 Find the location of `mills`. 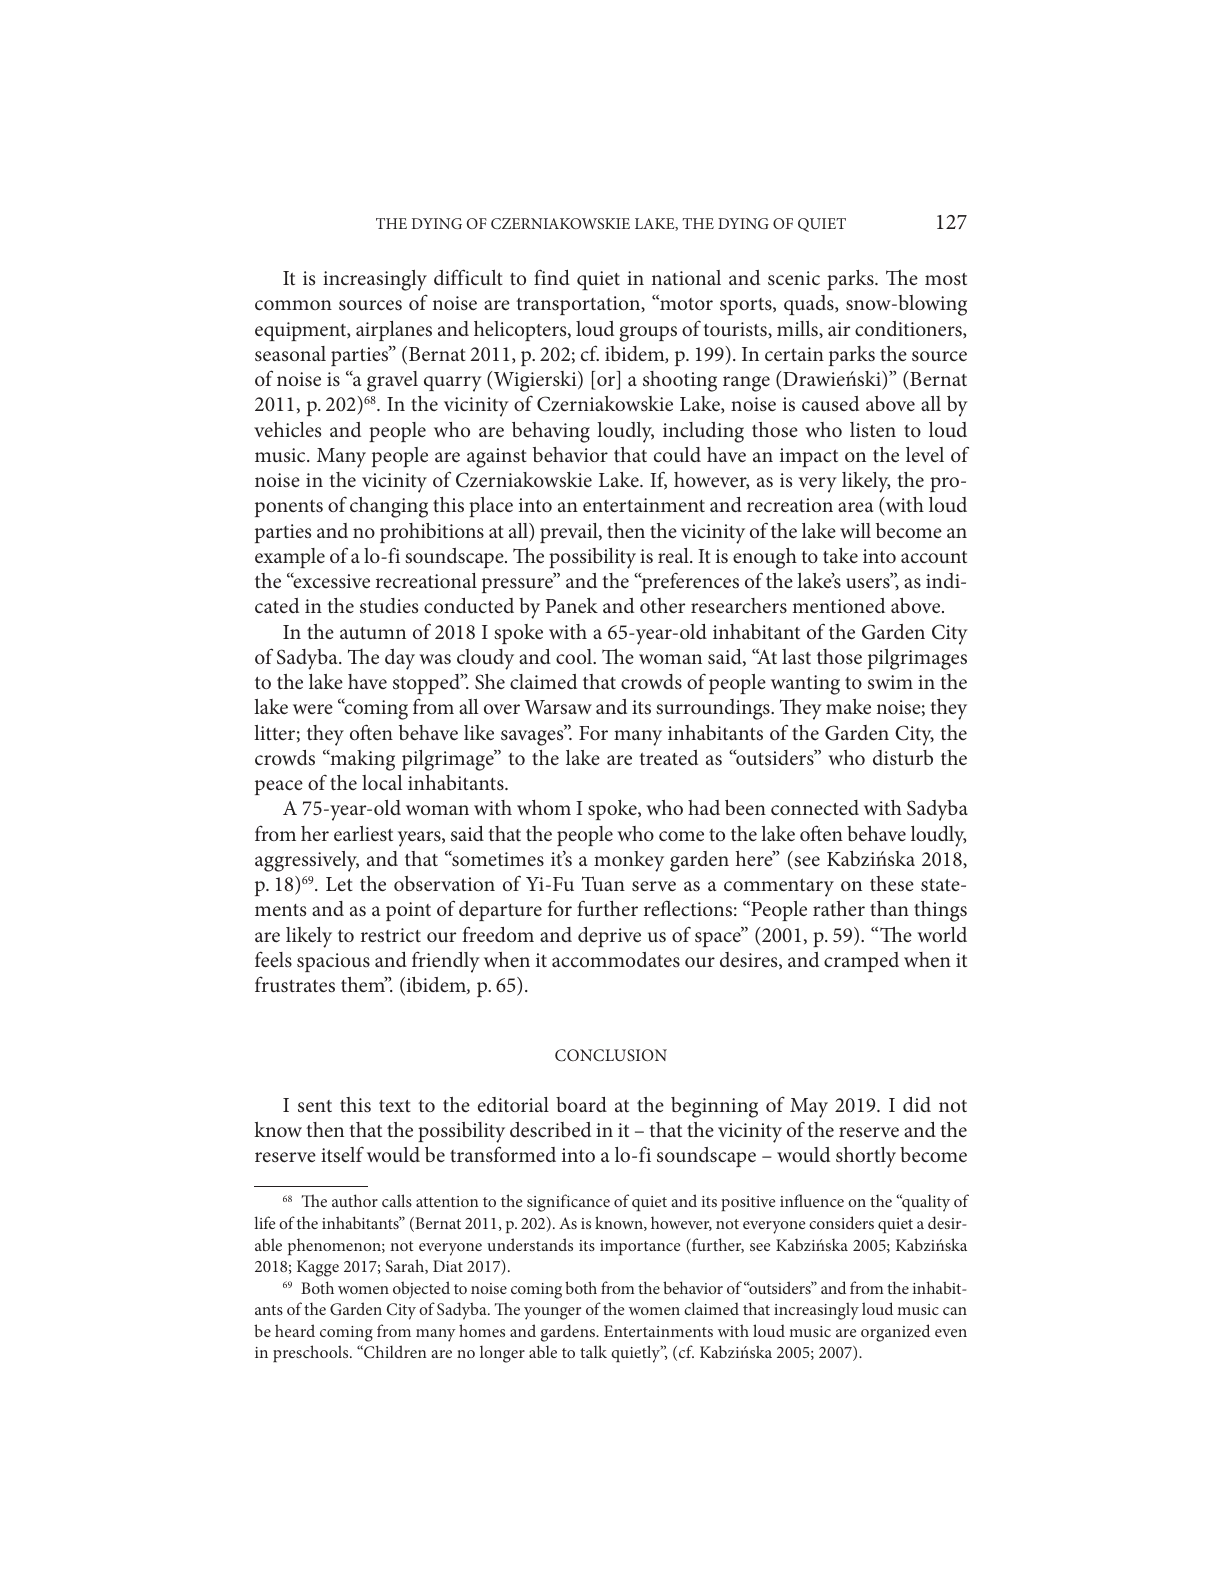

mills is located at coordinates (798, 328).
